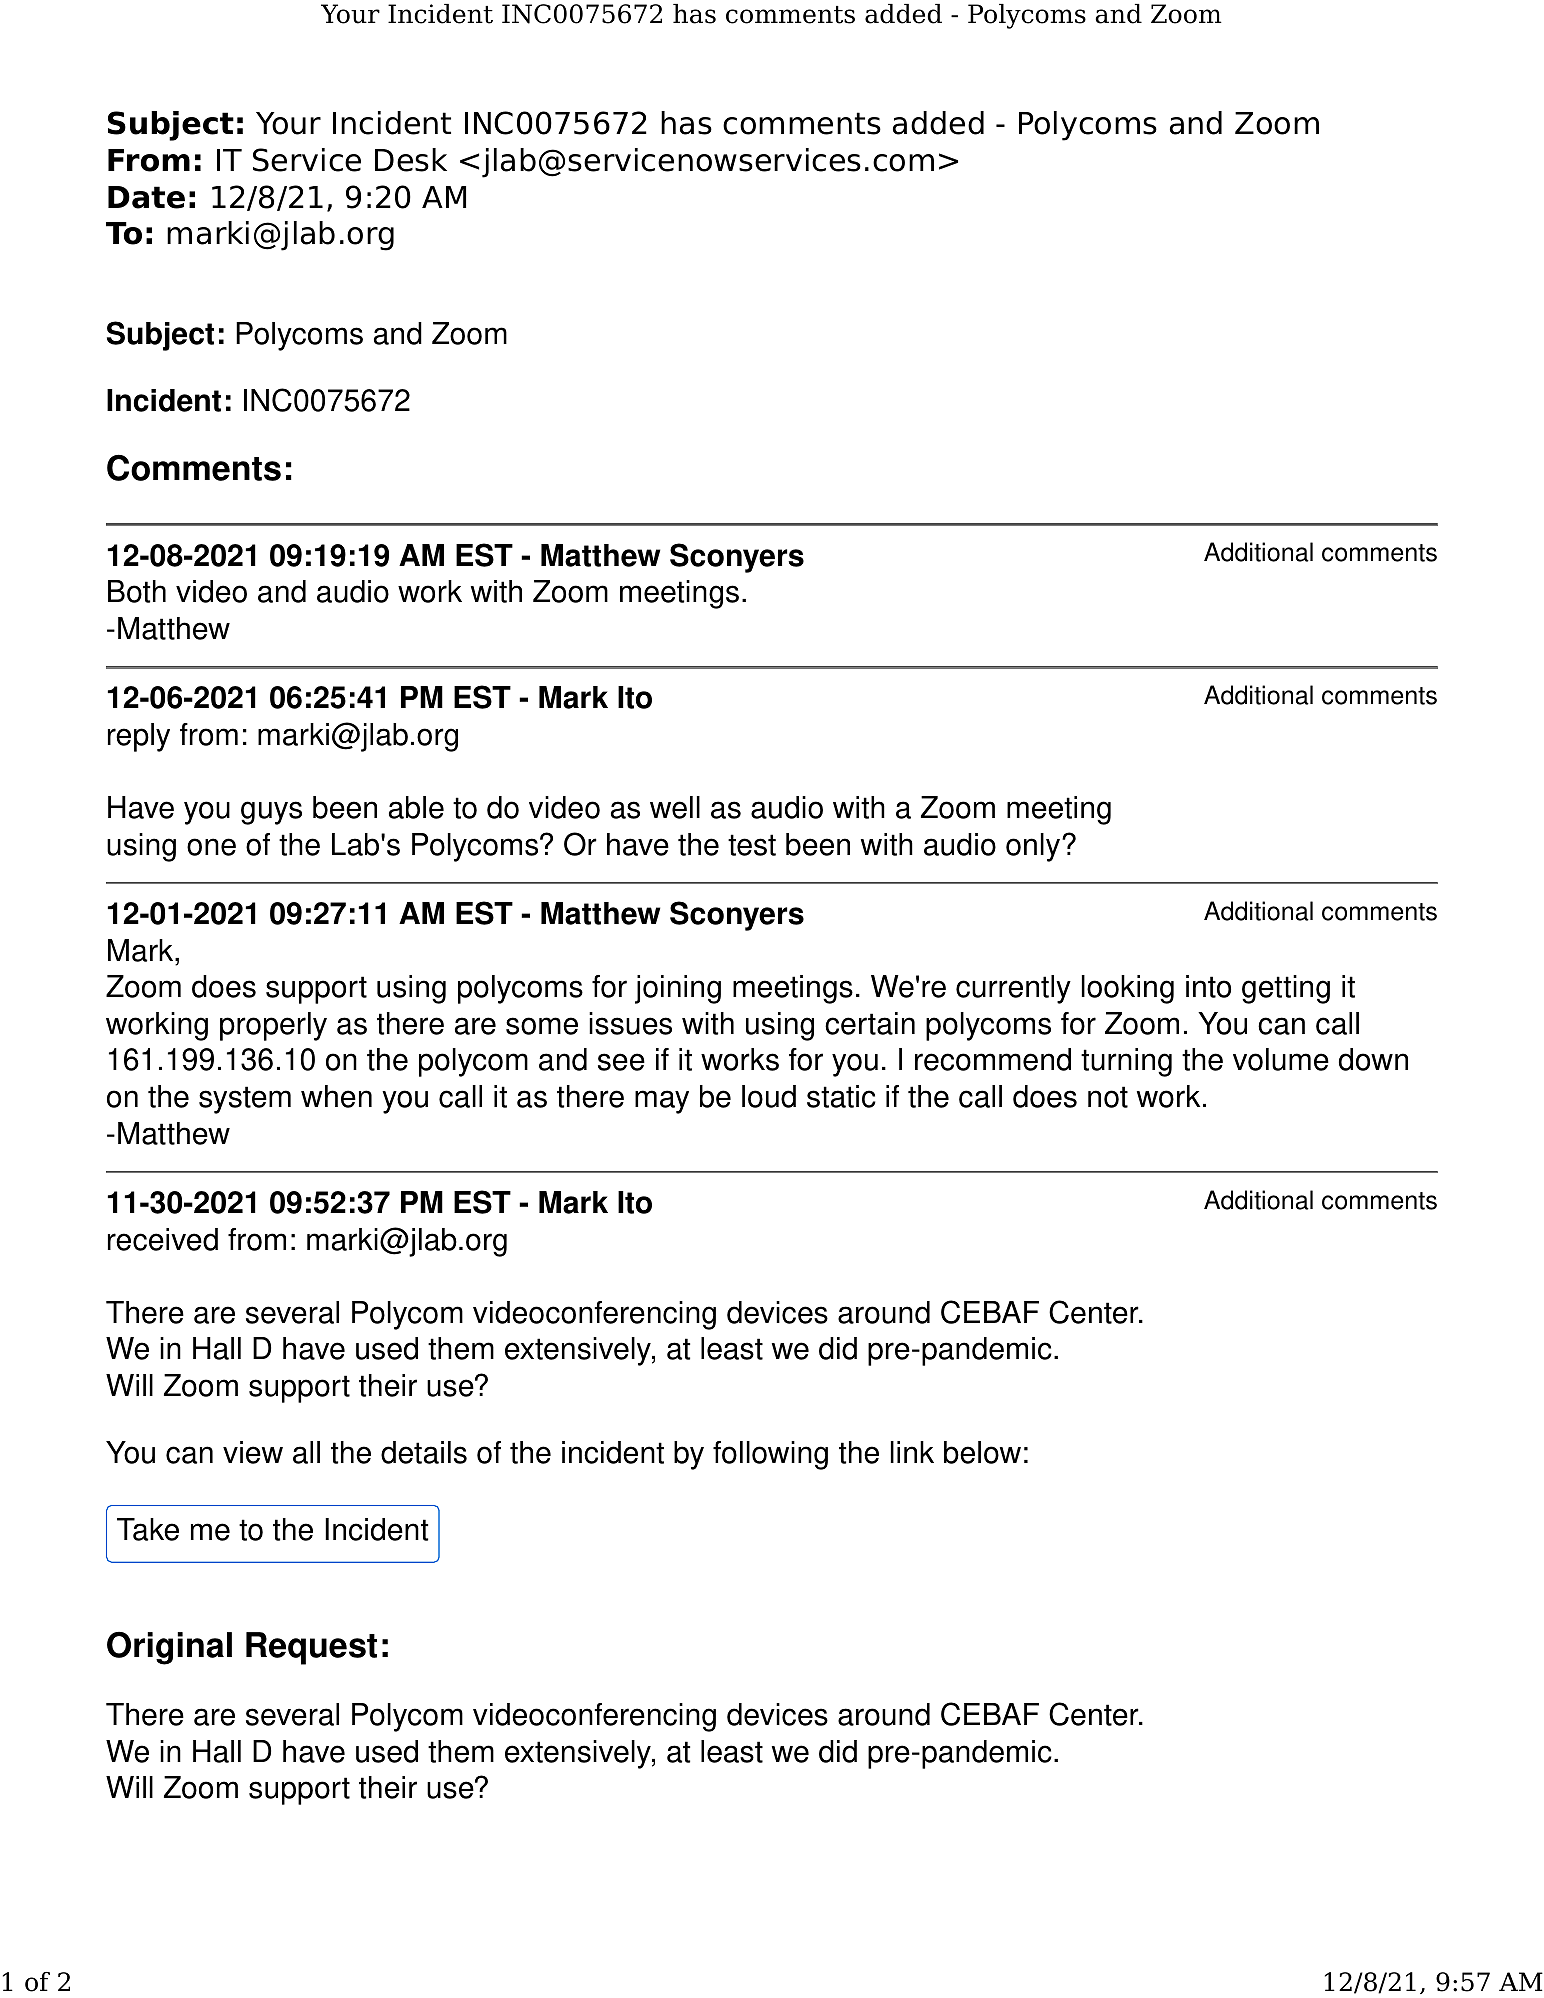 This page has height=1998, width=1544. I want to click on system, so click(245, 1100).
